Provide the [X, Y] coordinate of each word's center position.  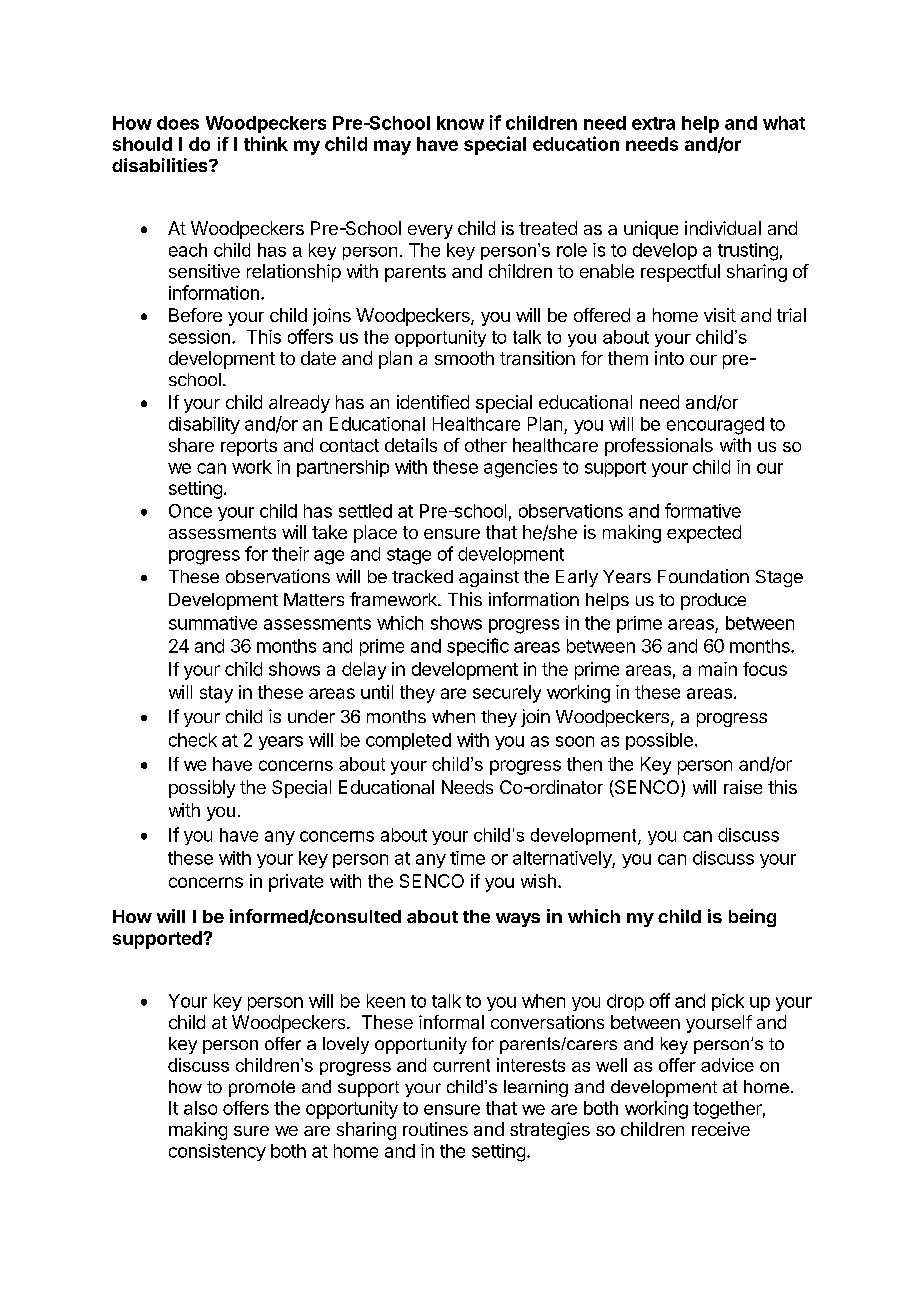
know [460, 123]
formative [703, 510]
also [200, 1108]
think [266, 143]
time [467, 858]
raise [743, 787]
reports [249, 447]
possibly [202, 789]
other [486, 445]
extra [653, 123]
